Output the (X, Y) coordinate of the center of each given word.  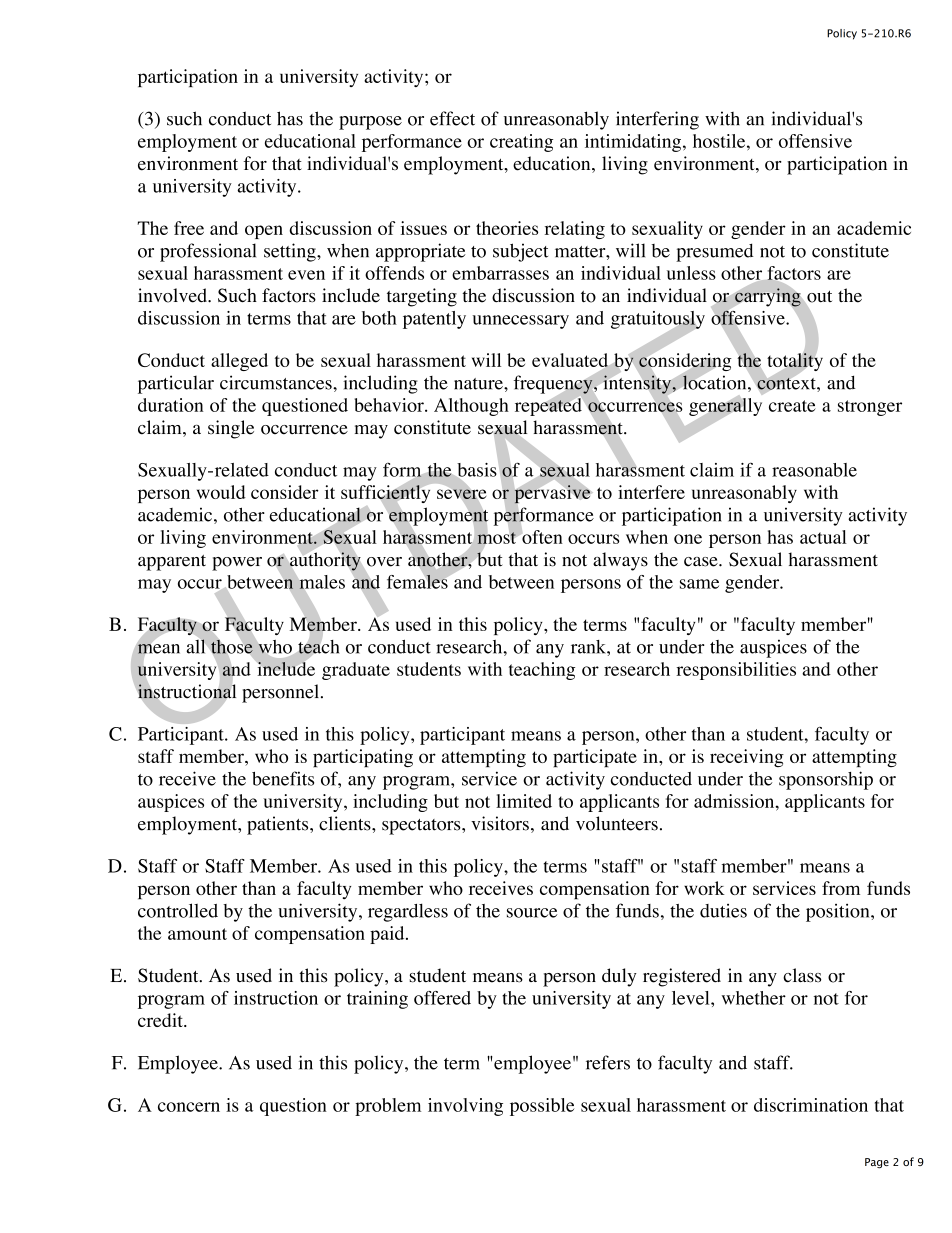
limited (524, 801)
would (221, 492)
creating (521, 143)
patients (279, 825)
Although (471, 407)
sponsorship (826, 780)
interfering (657, 120)
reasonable (814, 470)
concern (189, 1107)
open (264, 232)
